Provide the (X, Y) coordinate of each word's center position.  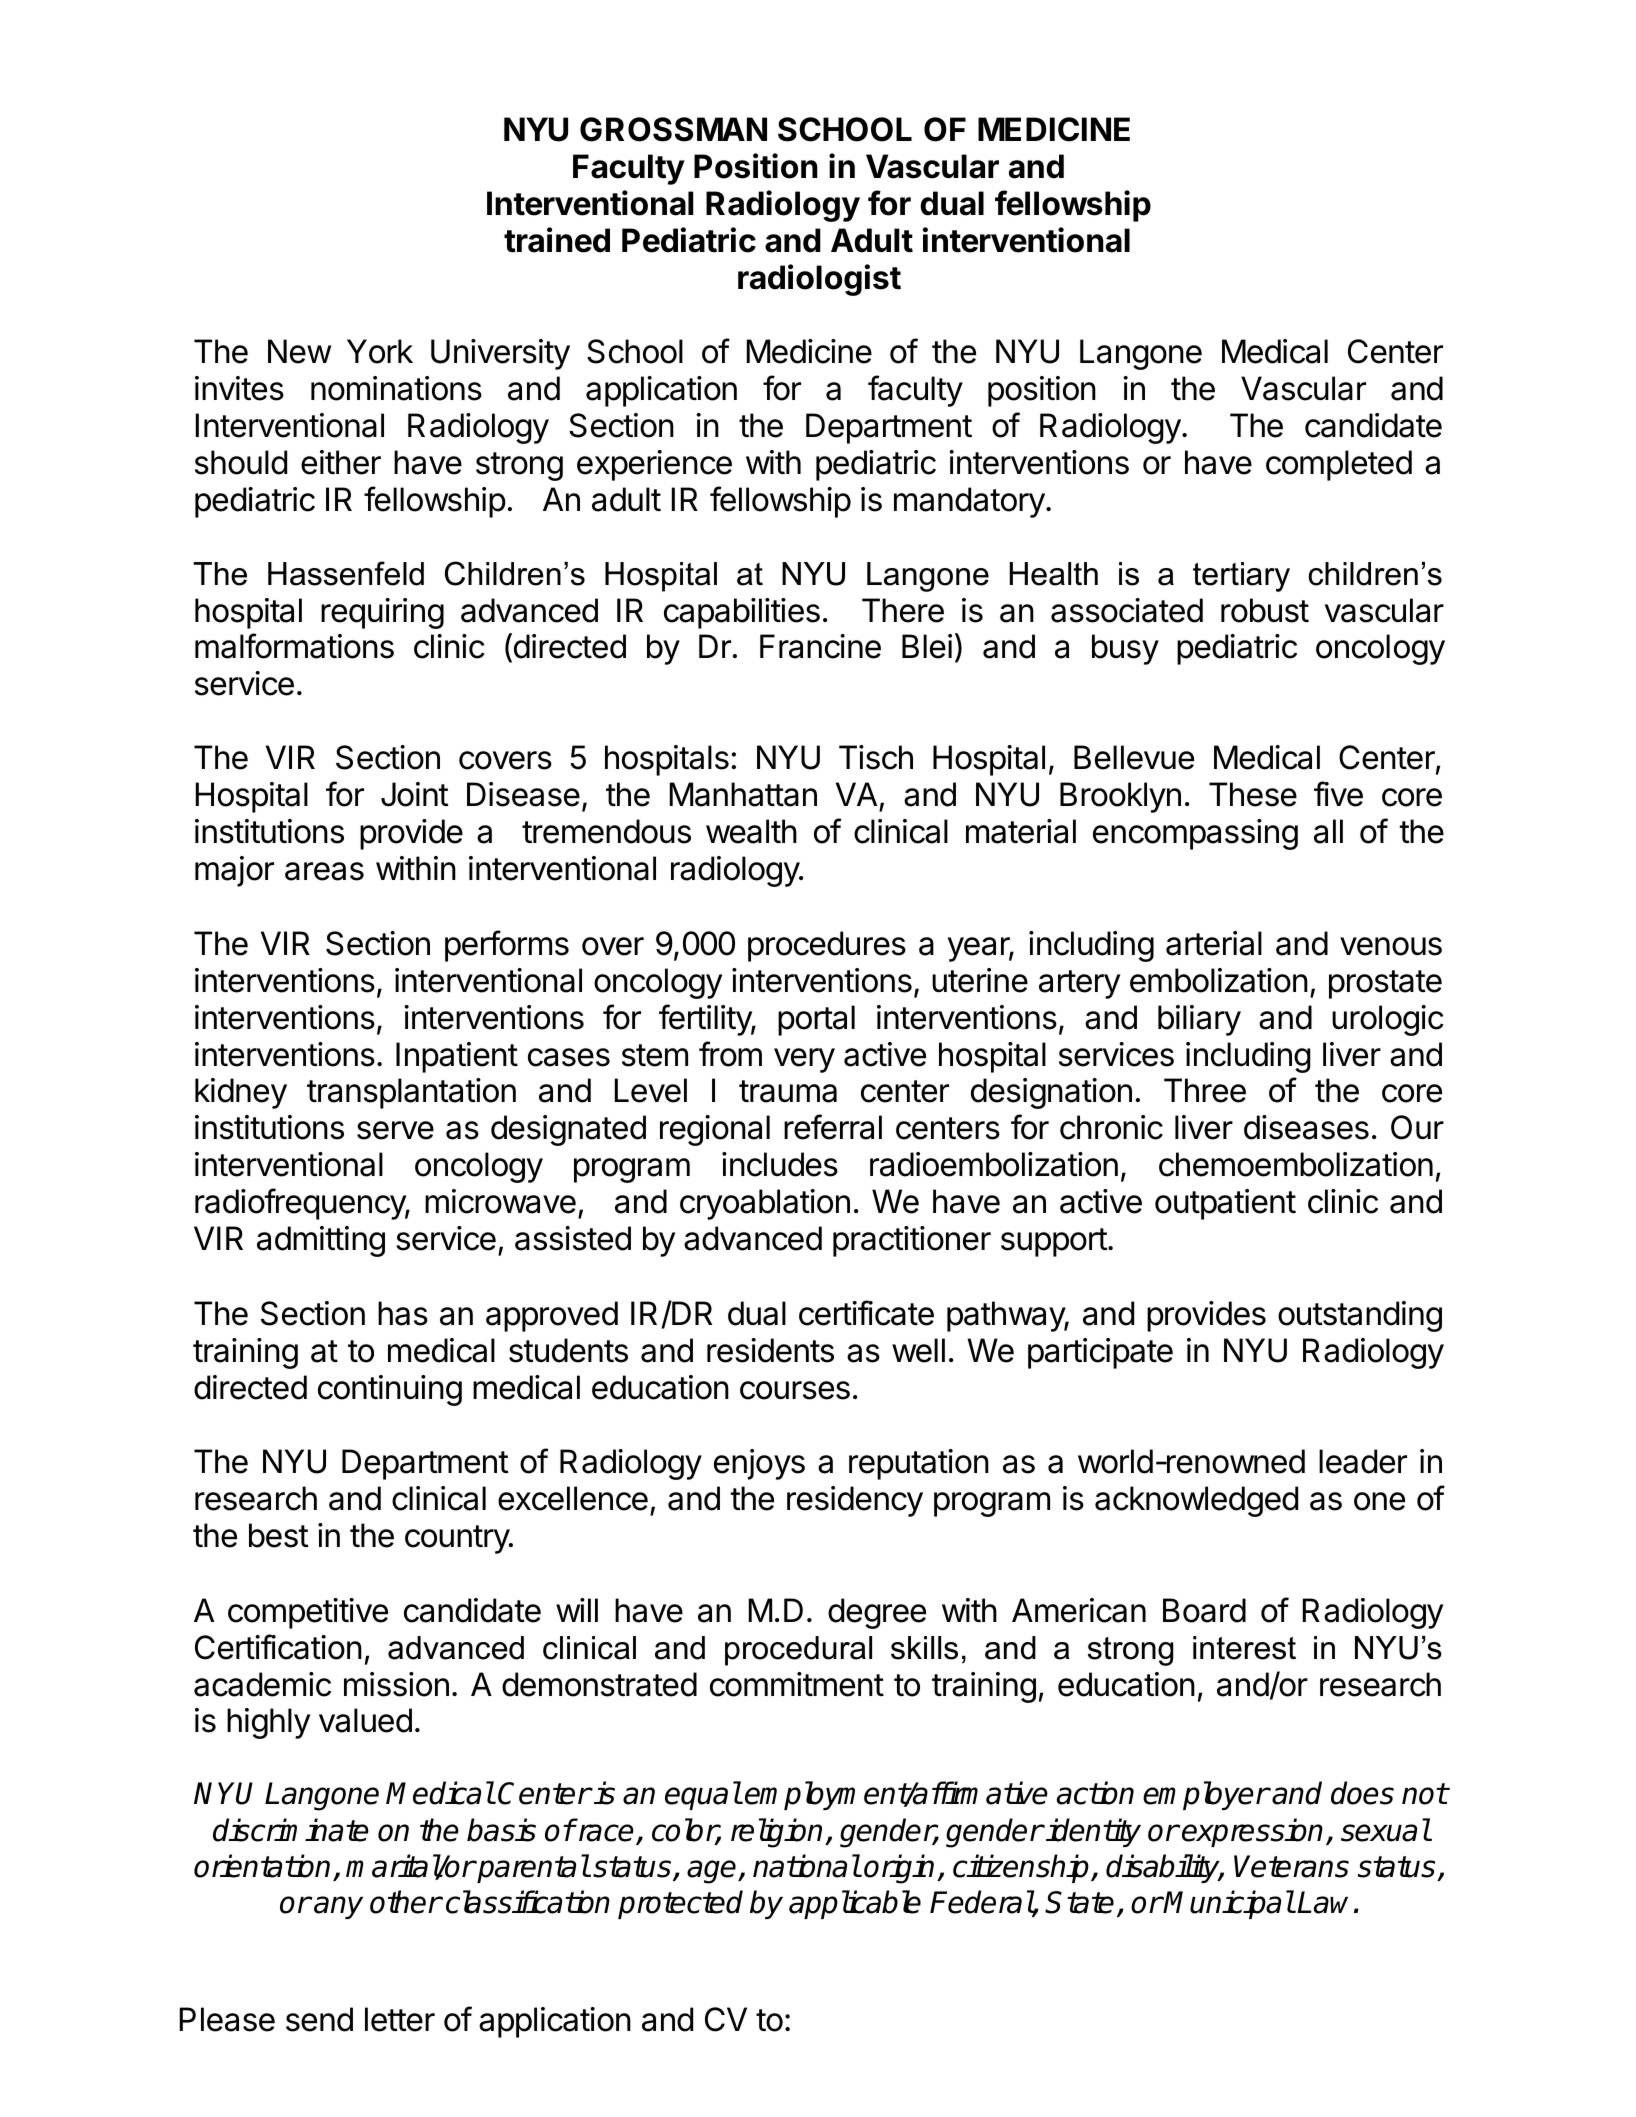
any (338, 1907)
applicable (855, 1904)
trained (557, 240)
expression (1252, 1832)
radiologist (819, 280)
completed (1339, 465)
